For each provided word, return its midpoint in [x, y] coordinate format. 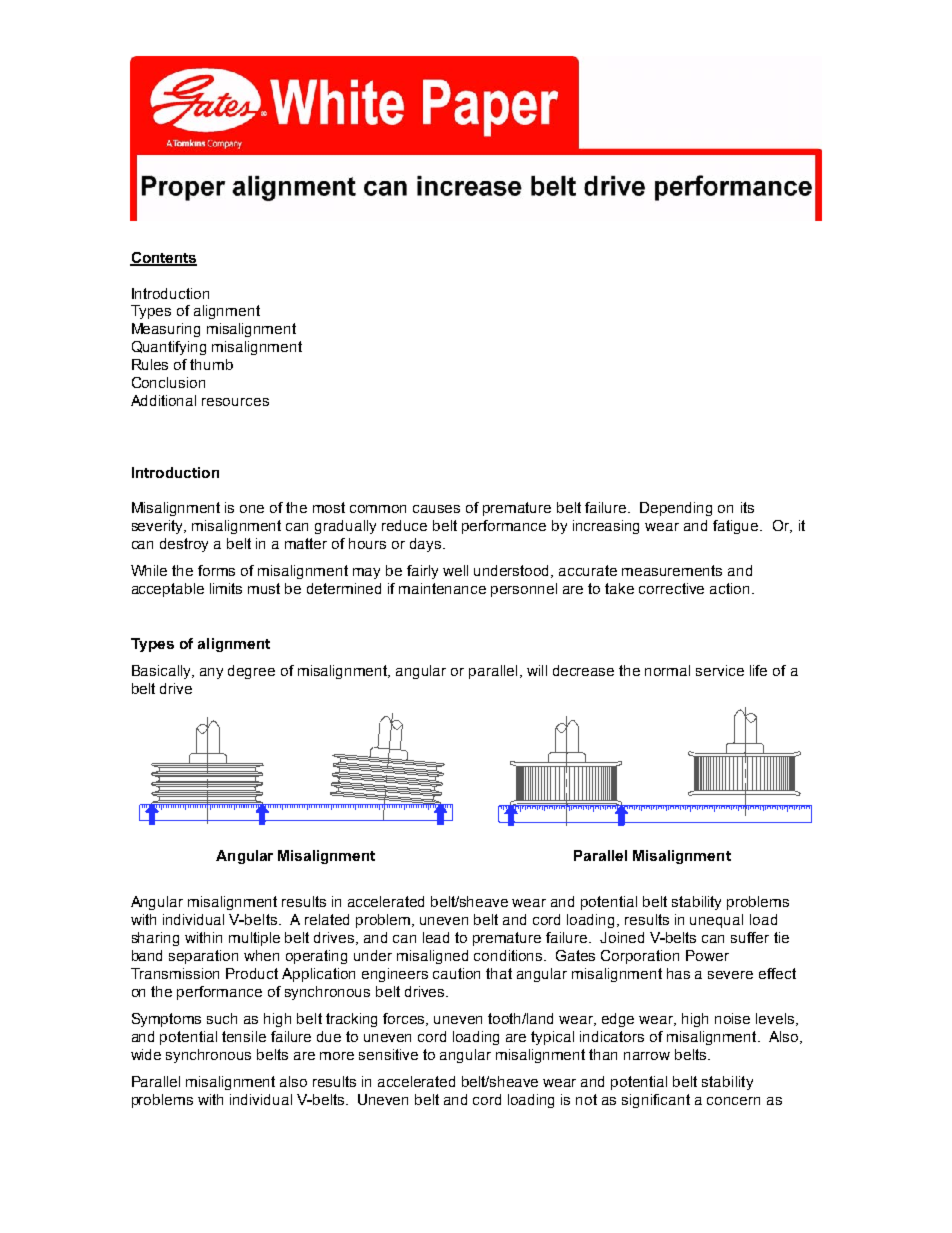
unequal [716, 921]
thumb [211, 364]
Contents [163, 258]
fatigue [737, 527]
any [211, 673]
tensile [244, 1036]
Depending [676, 509]
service [720, 670]
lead [436, 937]
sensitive [388, 1054]
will [537, 670]
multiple [254, 939]
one [252, 509]
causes [436, 509]
